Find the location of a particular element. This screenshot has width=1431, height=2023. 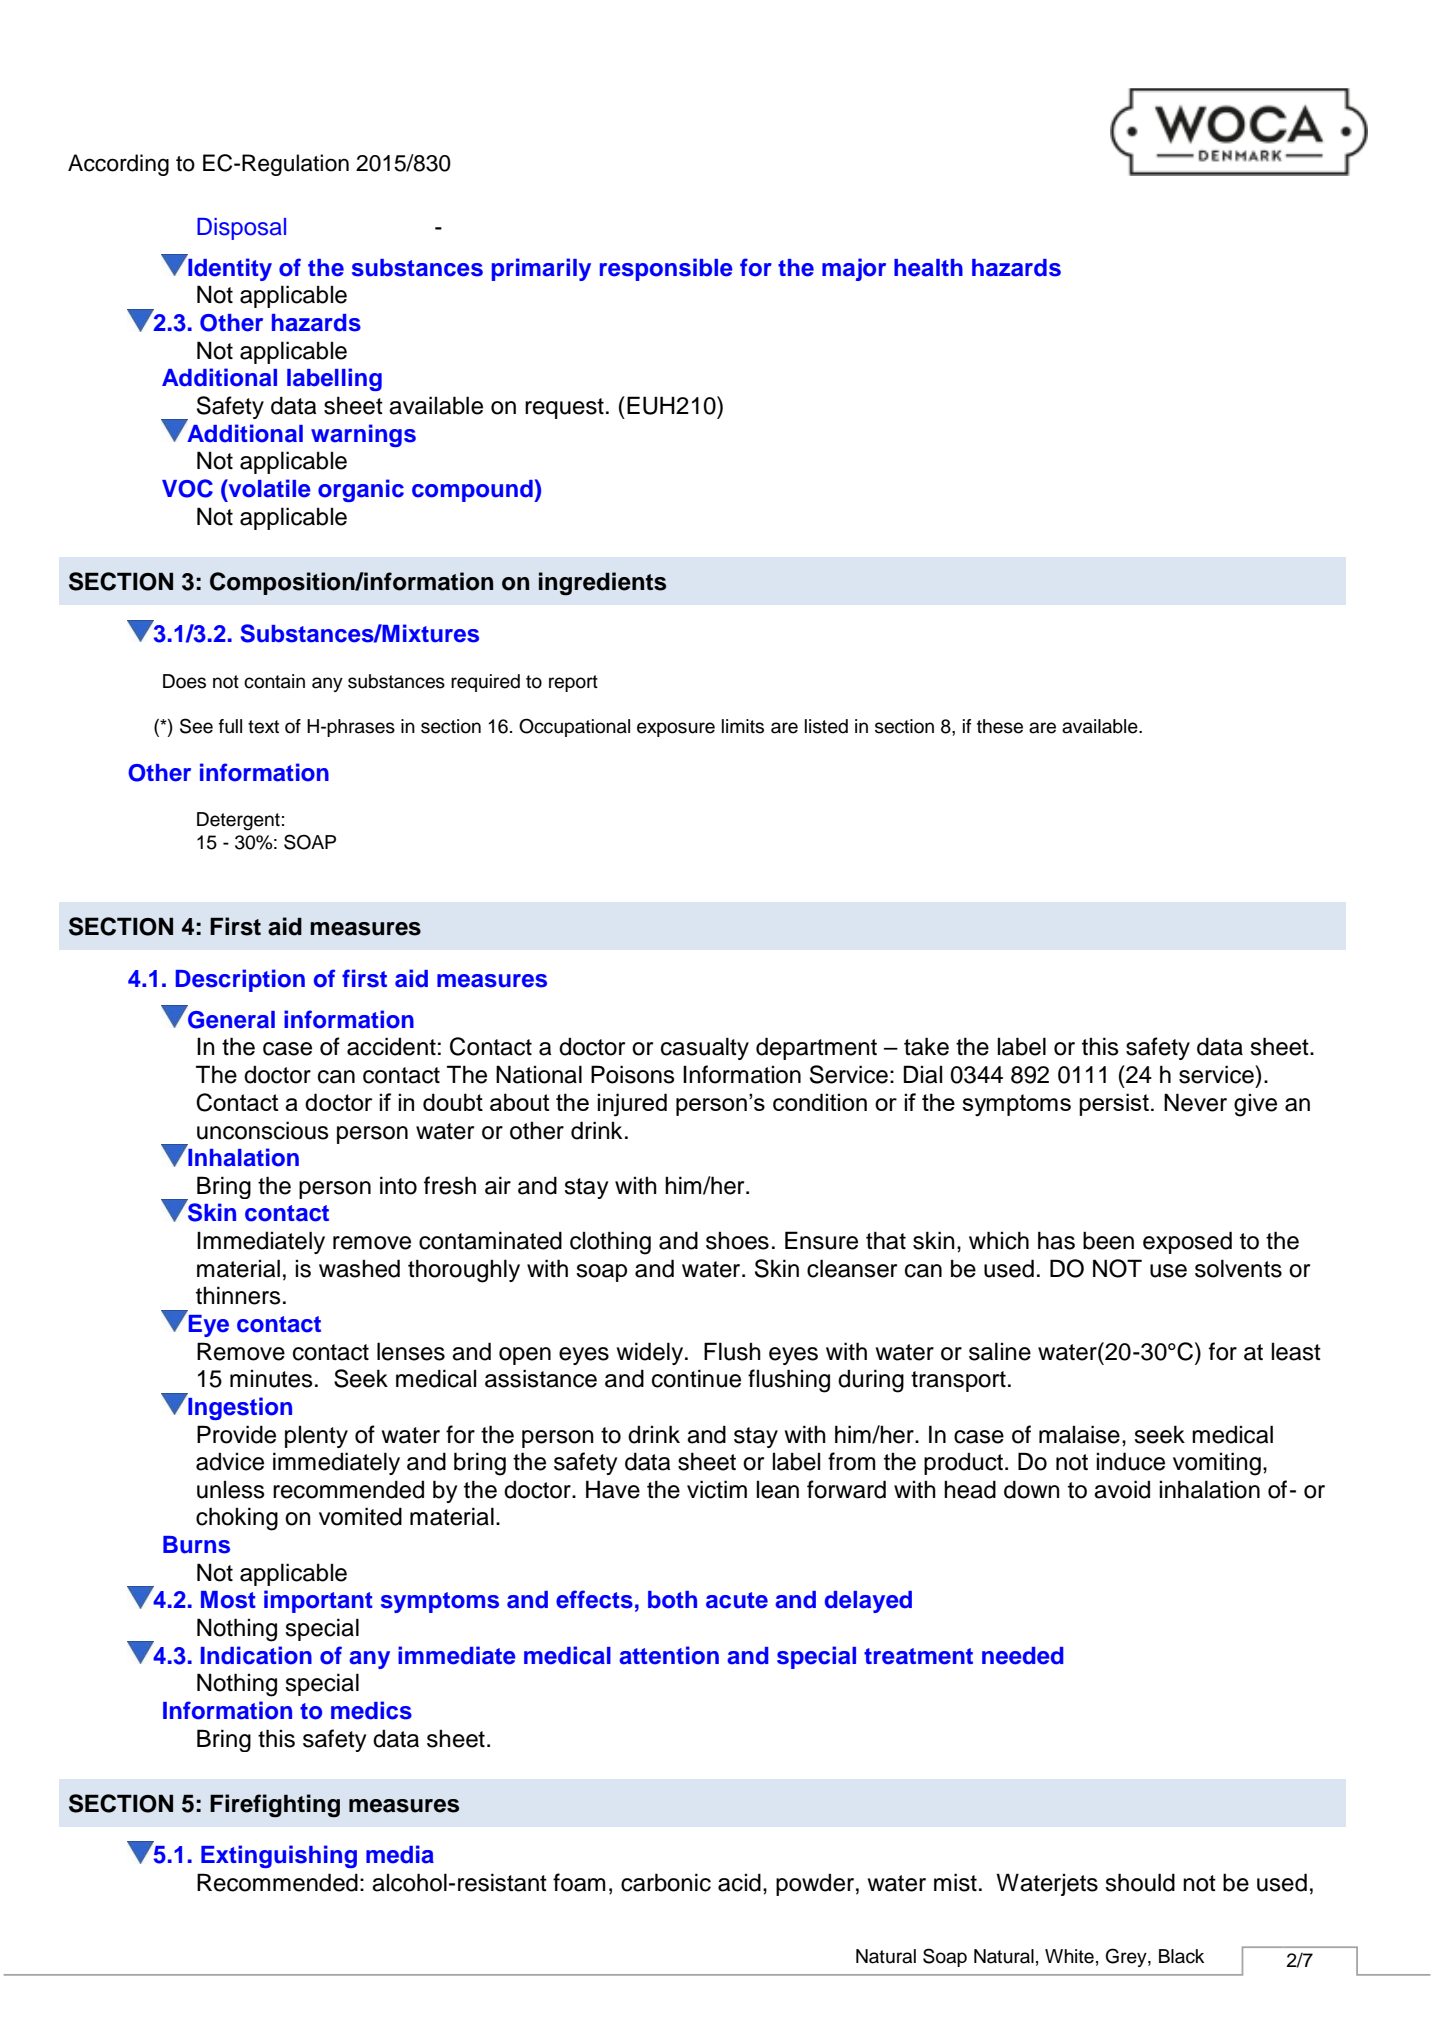

these is located at coordinates (1000, 726).
